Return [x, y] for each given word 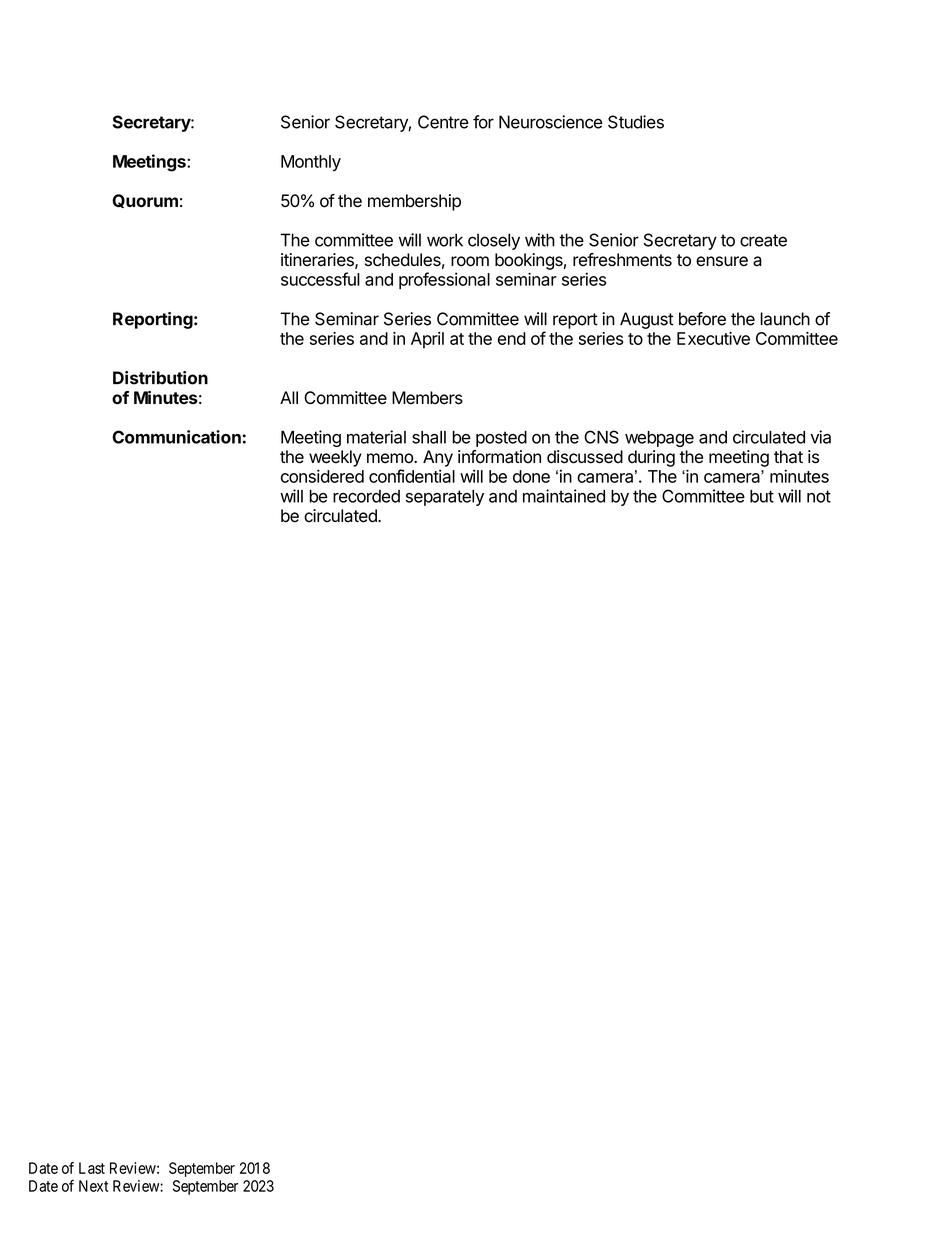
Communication [176, 437]
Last [92, 1168]
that [788, 457]
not [819, 496]
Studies [636, 122]
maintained [564, 496]
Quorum [145, 201]
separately [445, 498]
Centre [443, 122]
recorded [366, 496]
